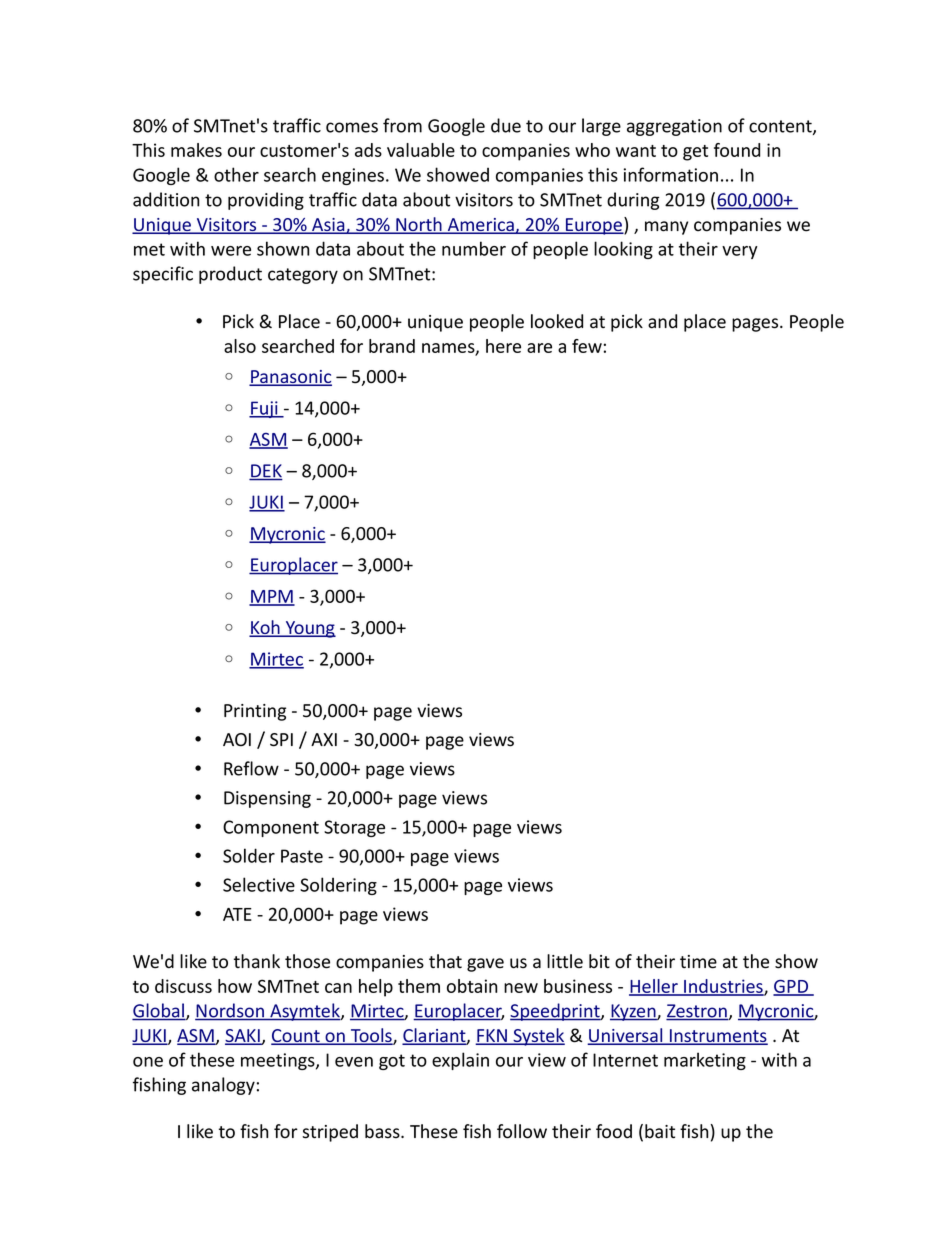 This screenshot has height=1233, width=952. Describe the element at coordinates (445, 961) in the screenshot. I see `that` at that location.
